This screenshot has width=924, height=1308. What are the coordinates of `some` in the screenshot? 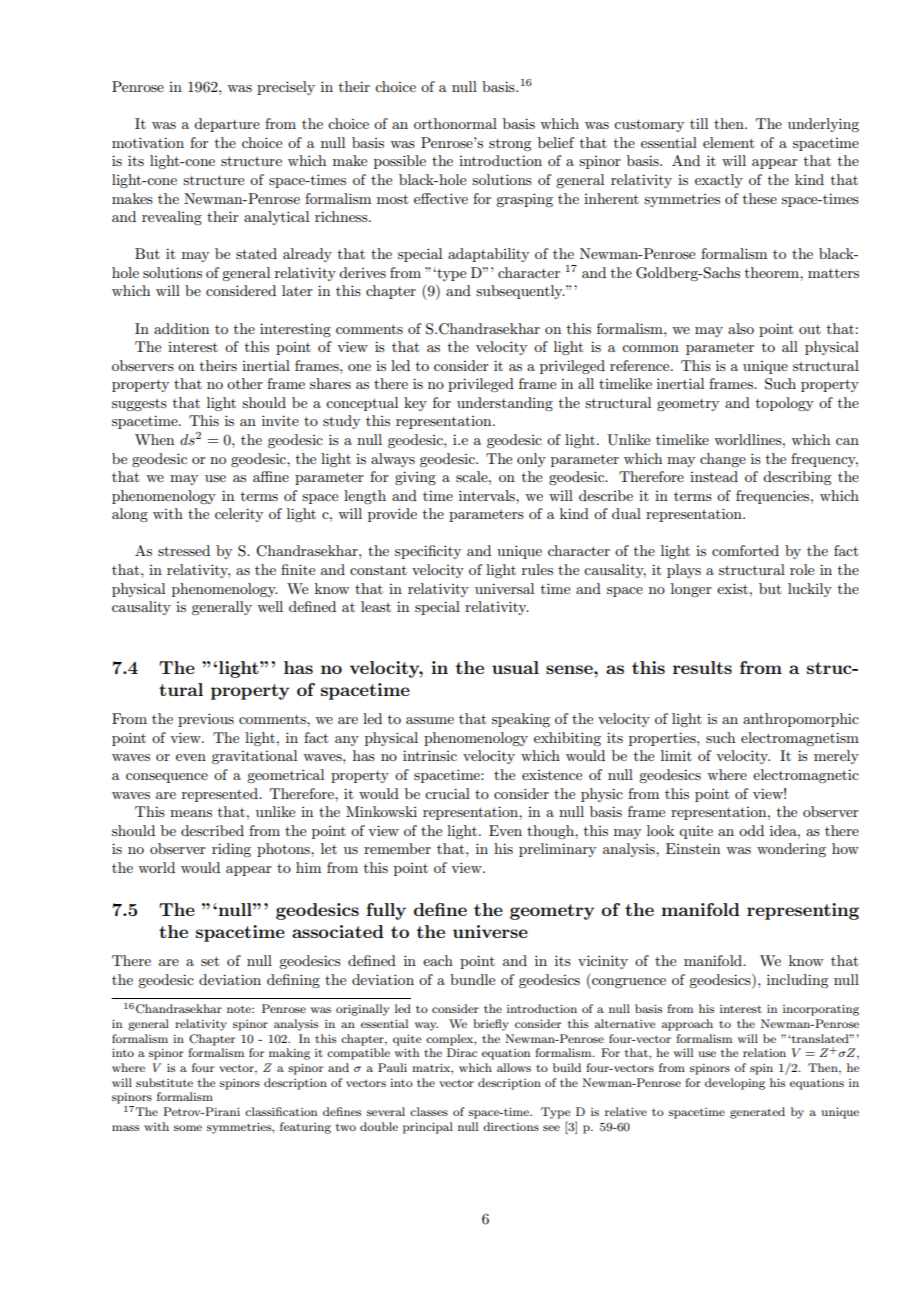 It's located at (188, 1128).
